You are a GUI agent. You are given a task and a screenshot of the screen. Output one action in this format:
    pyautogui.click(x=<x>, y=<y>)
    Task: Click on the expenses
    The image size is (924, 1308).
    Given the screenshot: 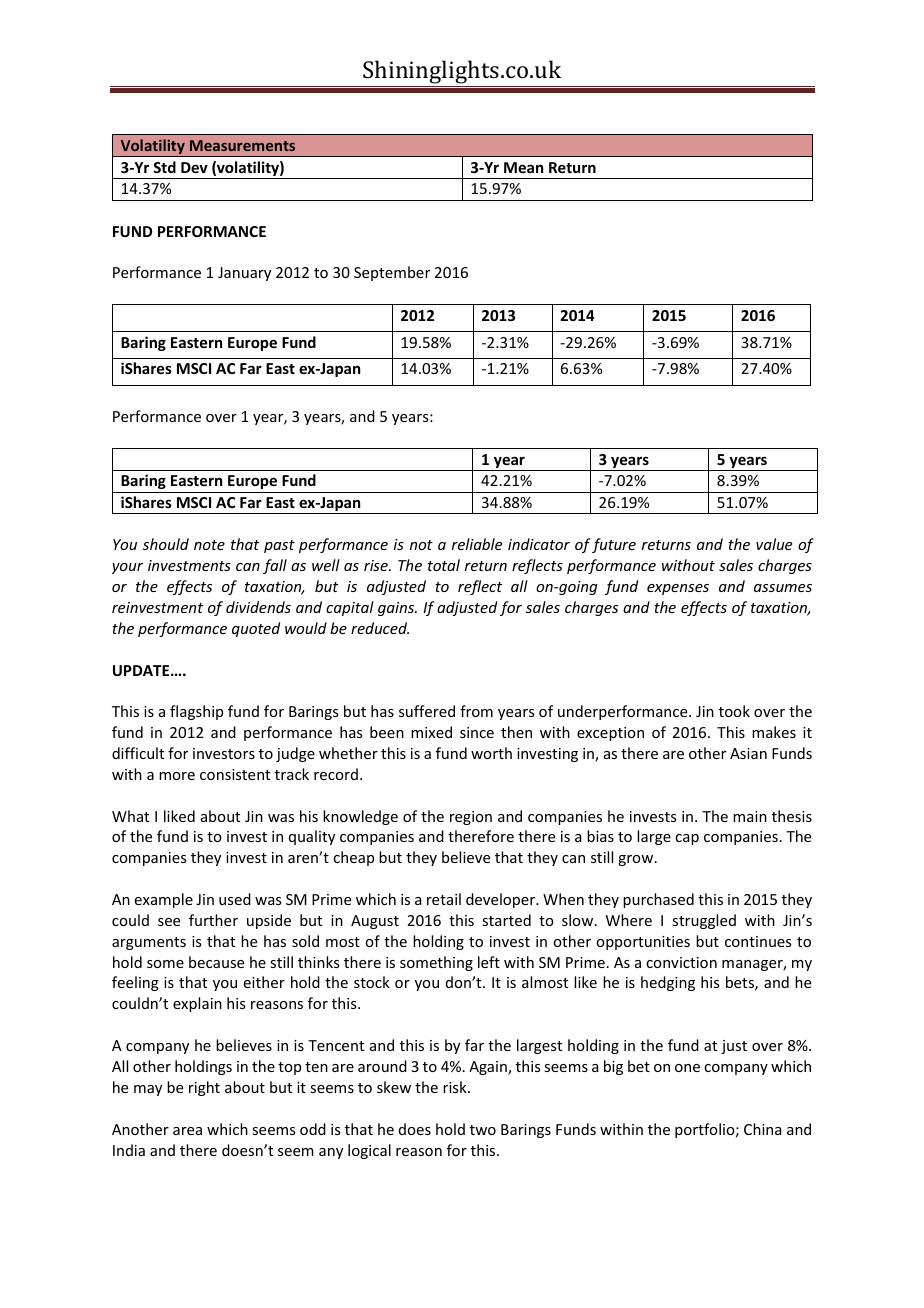 What is the action you would take?
    pyautogui.click(x=678, y=589)
